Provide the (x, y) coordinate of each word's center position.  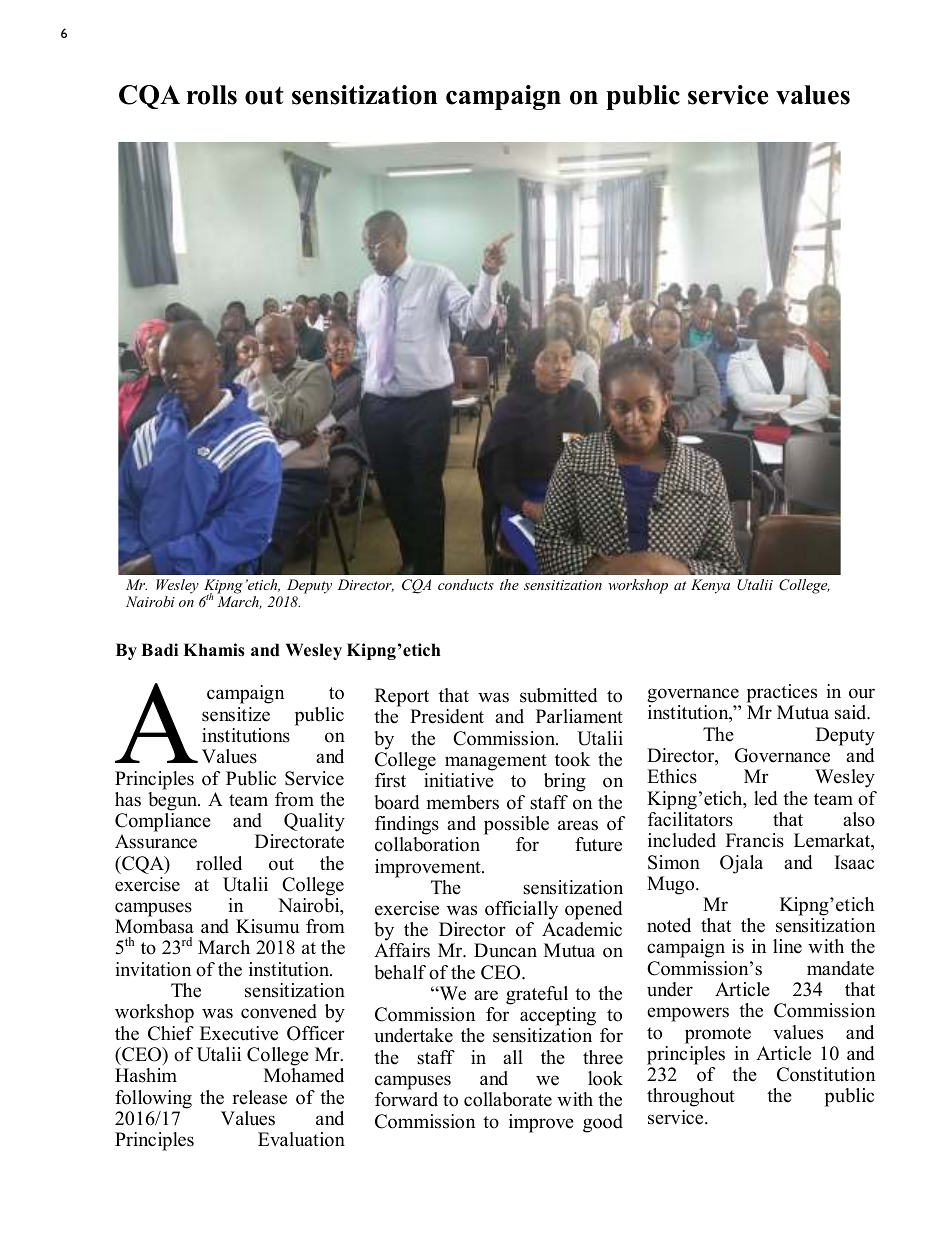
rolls (212, 95)
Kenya (710, 586)
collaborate (508, 1099)
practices (782, 693)
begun (174, 801)
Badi (159, 650)
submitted (558, 695)
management (496, 762)
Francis (755, 840)
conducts (466, 584)
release (259, 1097)
